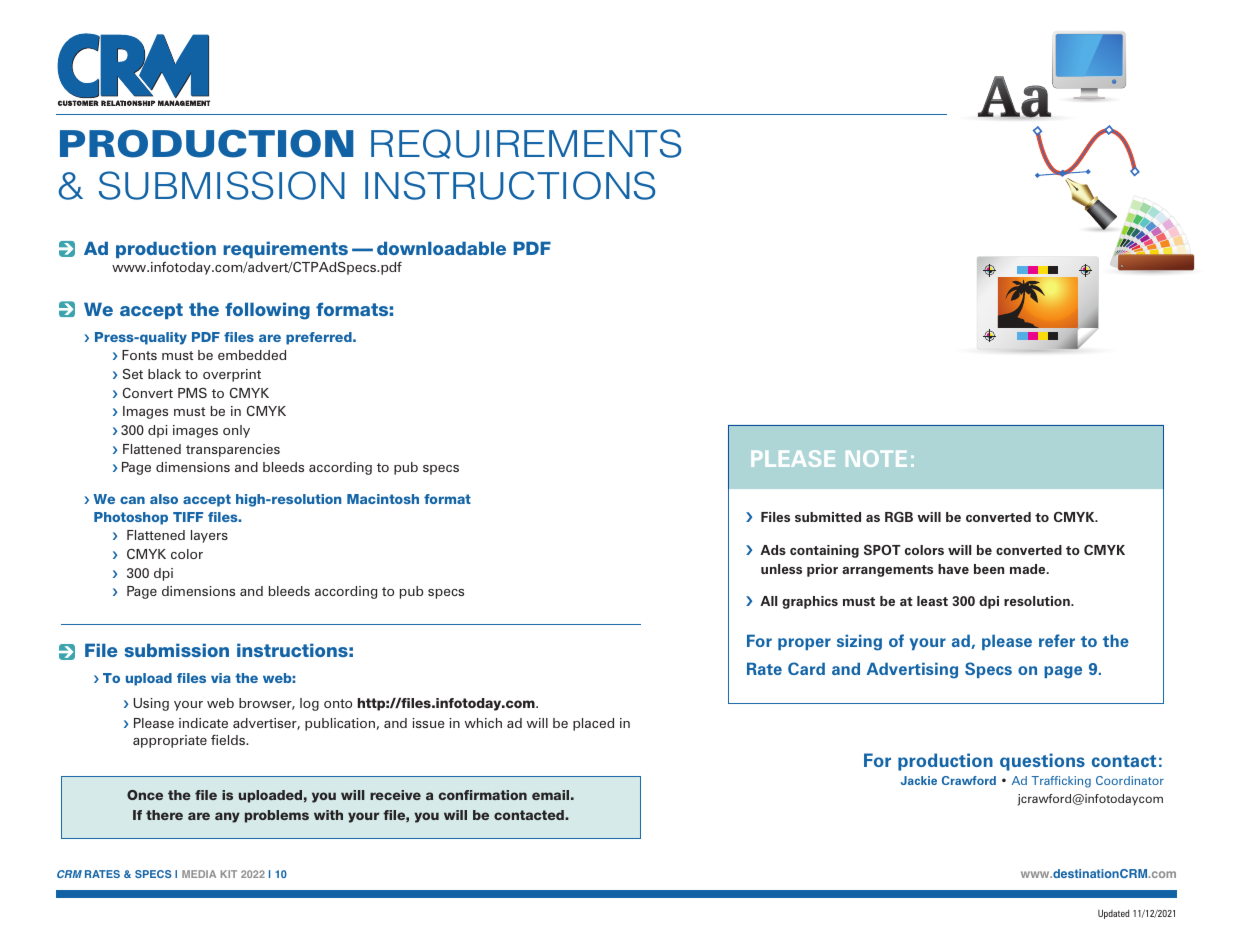 This page has width=1233, height=952. What do you see at coordinates (482, 795) in the page?
I see `confirmation` at bounding box center [482, 795].
